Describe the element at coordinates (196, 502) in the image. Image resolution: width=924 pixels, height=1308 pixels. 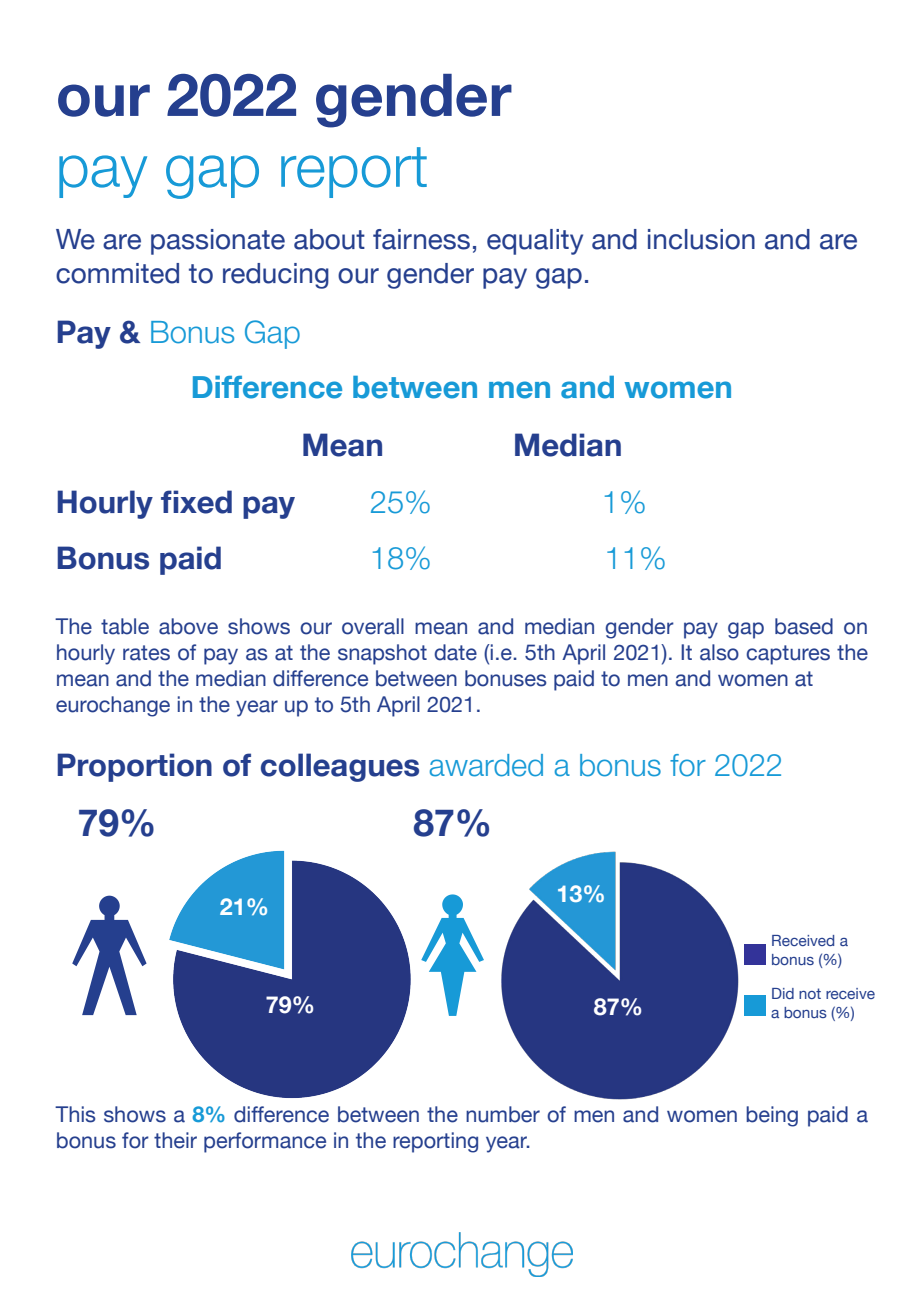
I see `fixed` at that location.
